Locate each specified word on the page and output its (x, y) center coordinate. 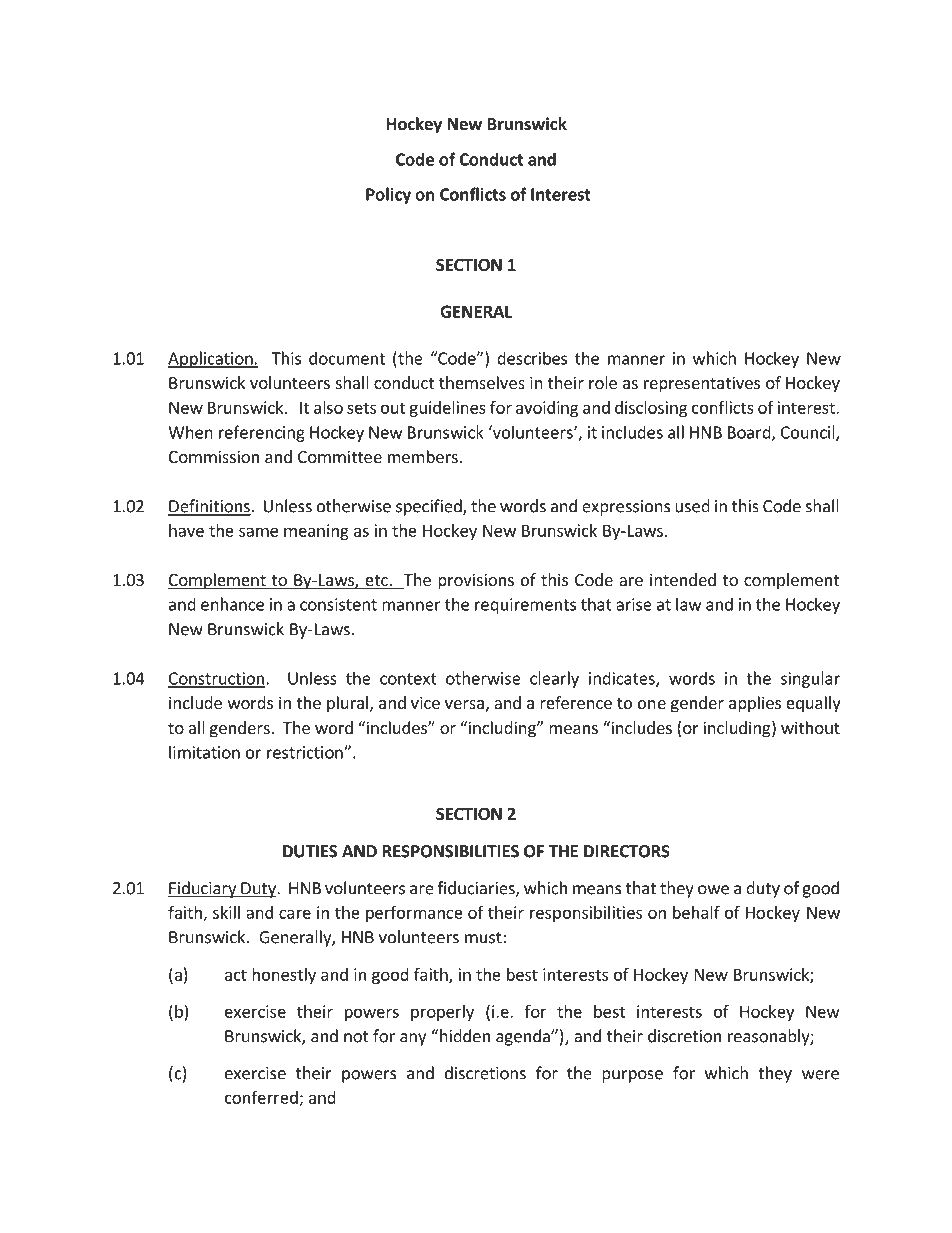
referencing (262, 433)
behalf (696, 912)
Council (809, 433)
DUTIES (310, 851)
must (484, 938)
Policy (388, 195)
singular (810, 679)
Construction (217, 679)
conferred (262, 1098)
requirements (525, 606)
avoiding (547, 409)
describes (532, 358)
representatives (702, 384)
